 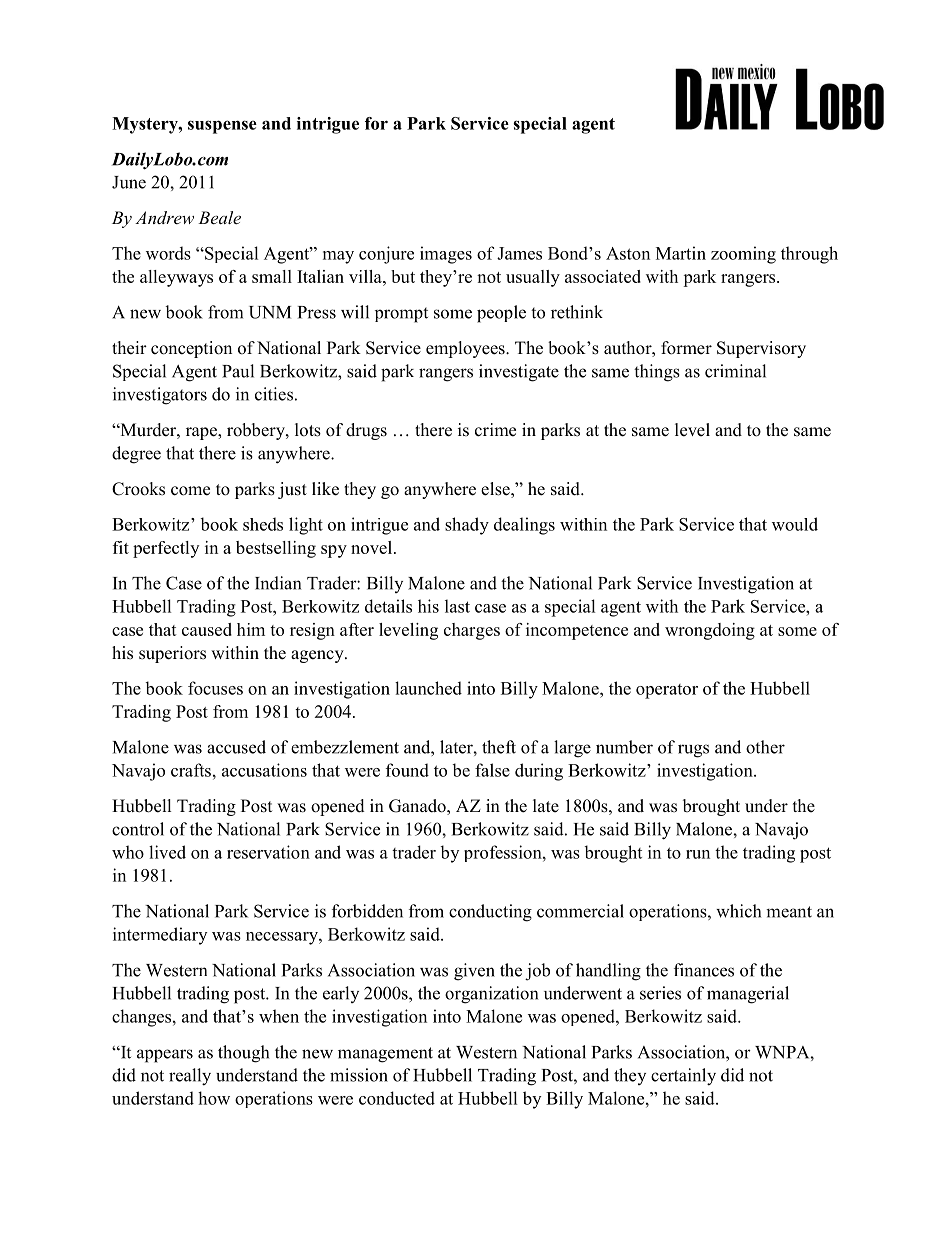 What do you see at coordinates (683, 1077) in the image?
I see `certainly` at bounding box center [683, 1077].
